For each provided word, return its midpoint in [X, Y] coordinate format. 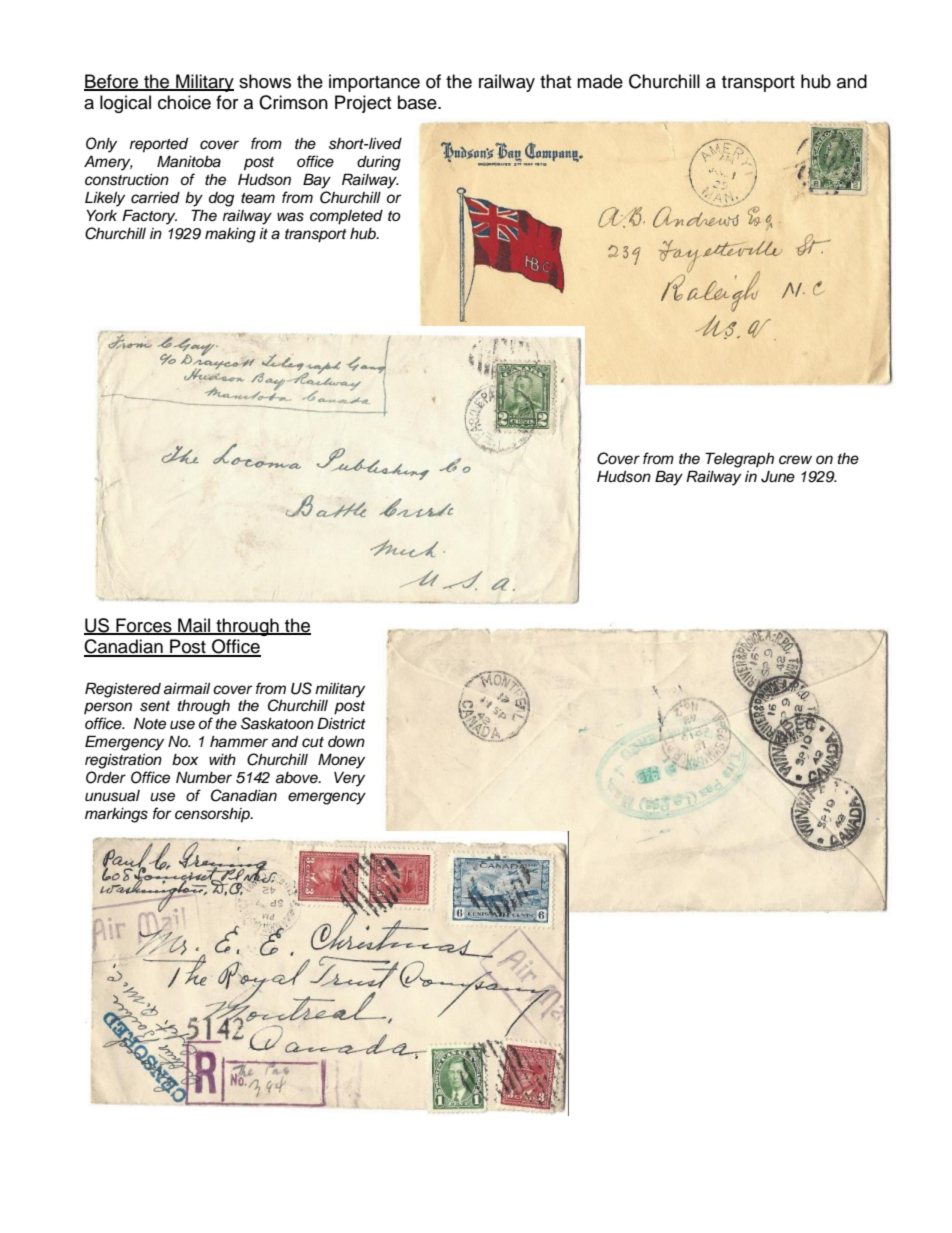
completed [346, 217]
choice [184, 102]
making [230, 235]
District [341, 723]
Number [204, 778]
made [600, 81]
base [418, 102]
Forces [144, 626]
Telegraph [739, 460]
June [778, 477]
